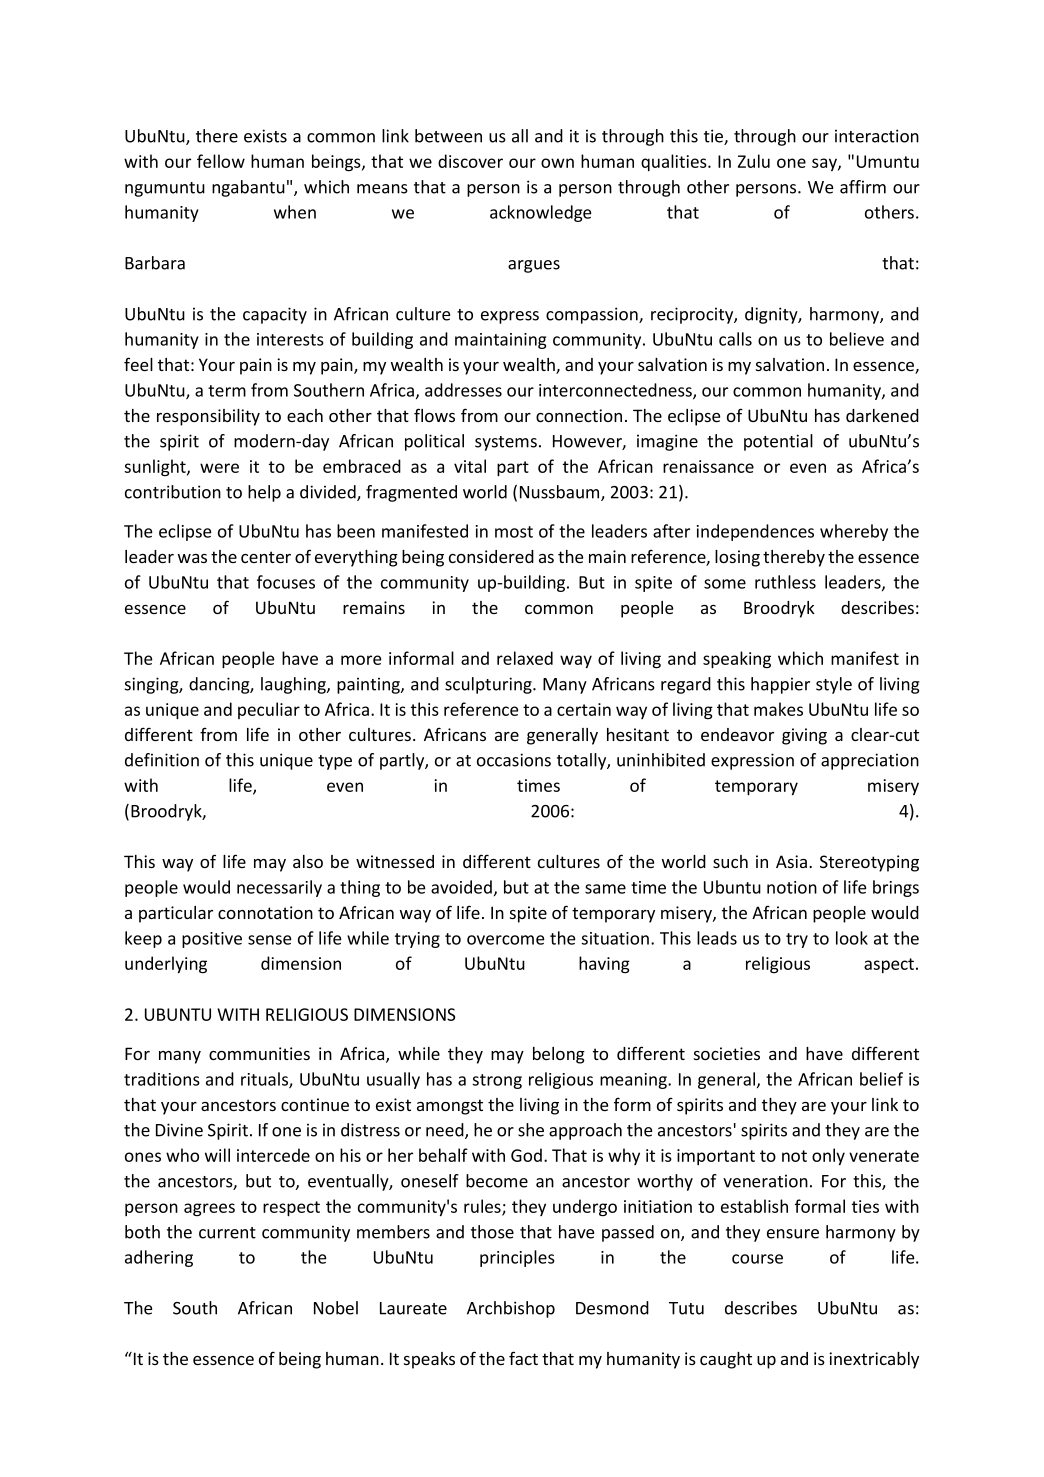 The image size is (1044, 1477). I want to click on traditions, so click(162, 1079).
